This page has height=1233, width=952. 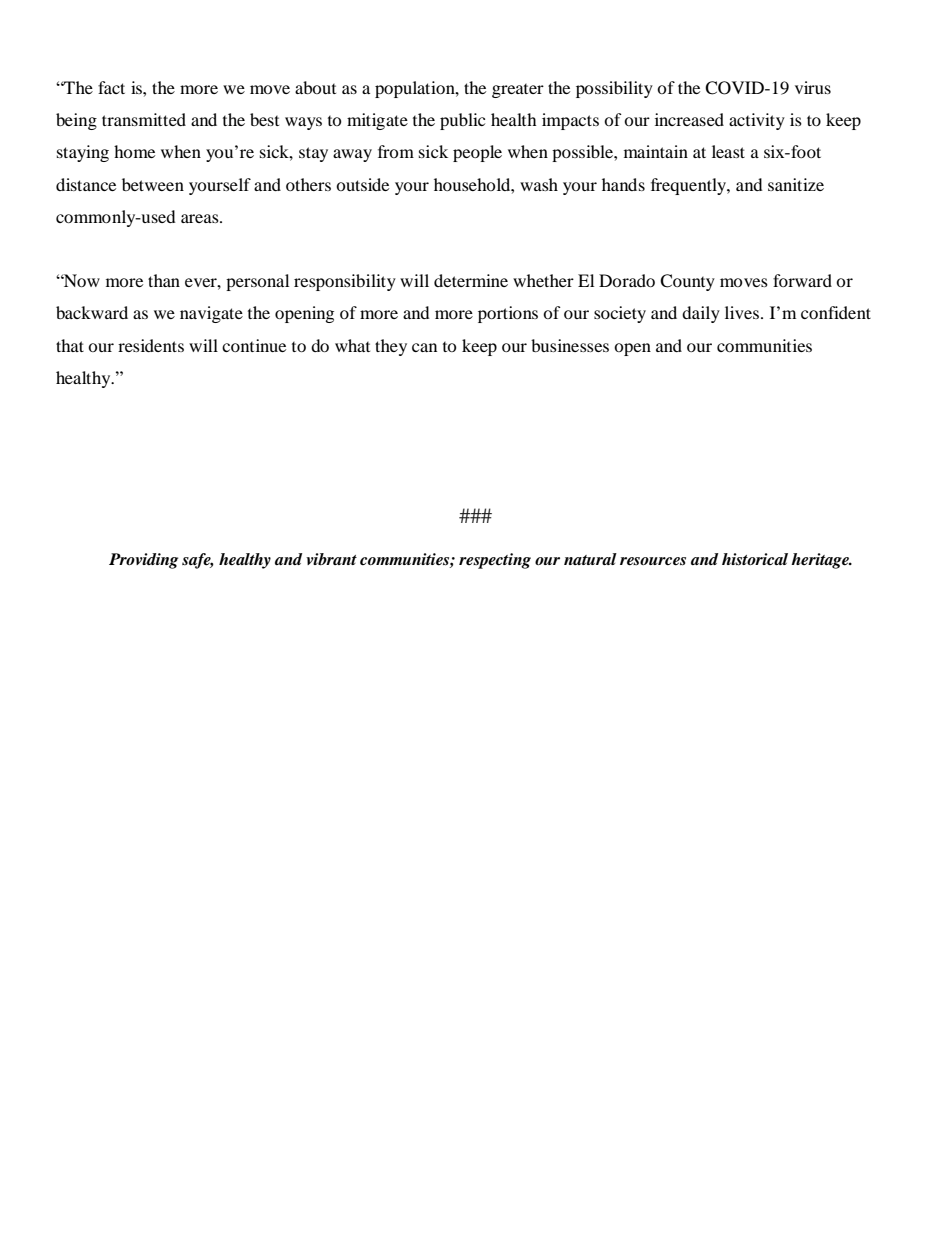 What do you see at coordinates (755, 559) in the page?
I see `historical` at bounding box center [755, 559].
